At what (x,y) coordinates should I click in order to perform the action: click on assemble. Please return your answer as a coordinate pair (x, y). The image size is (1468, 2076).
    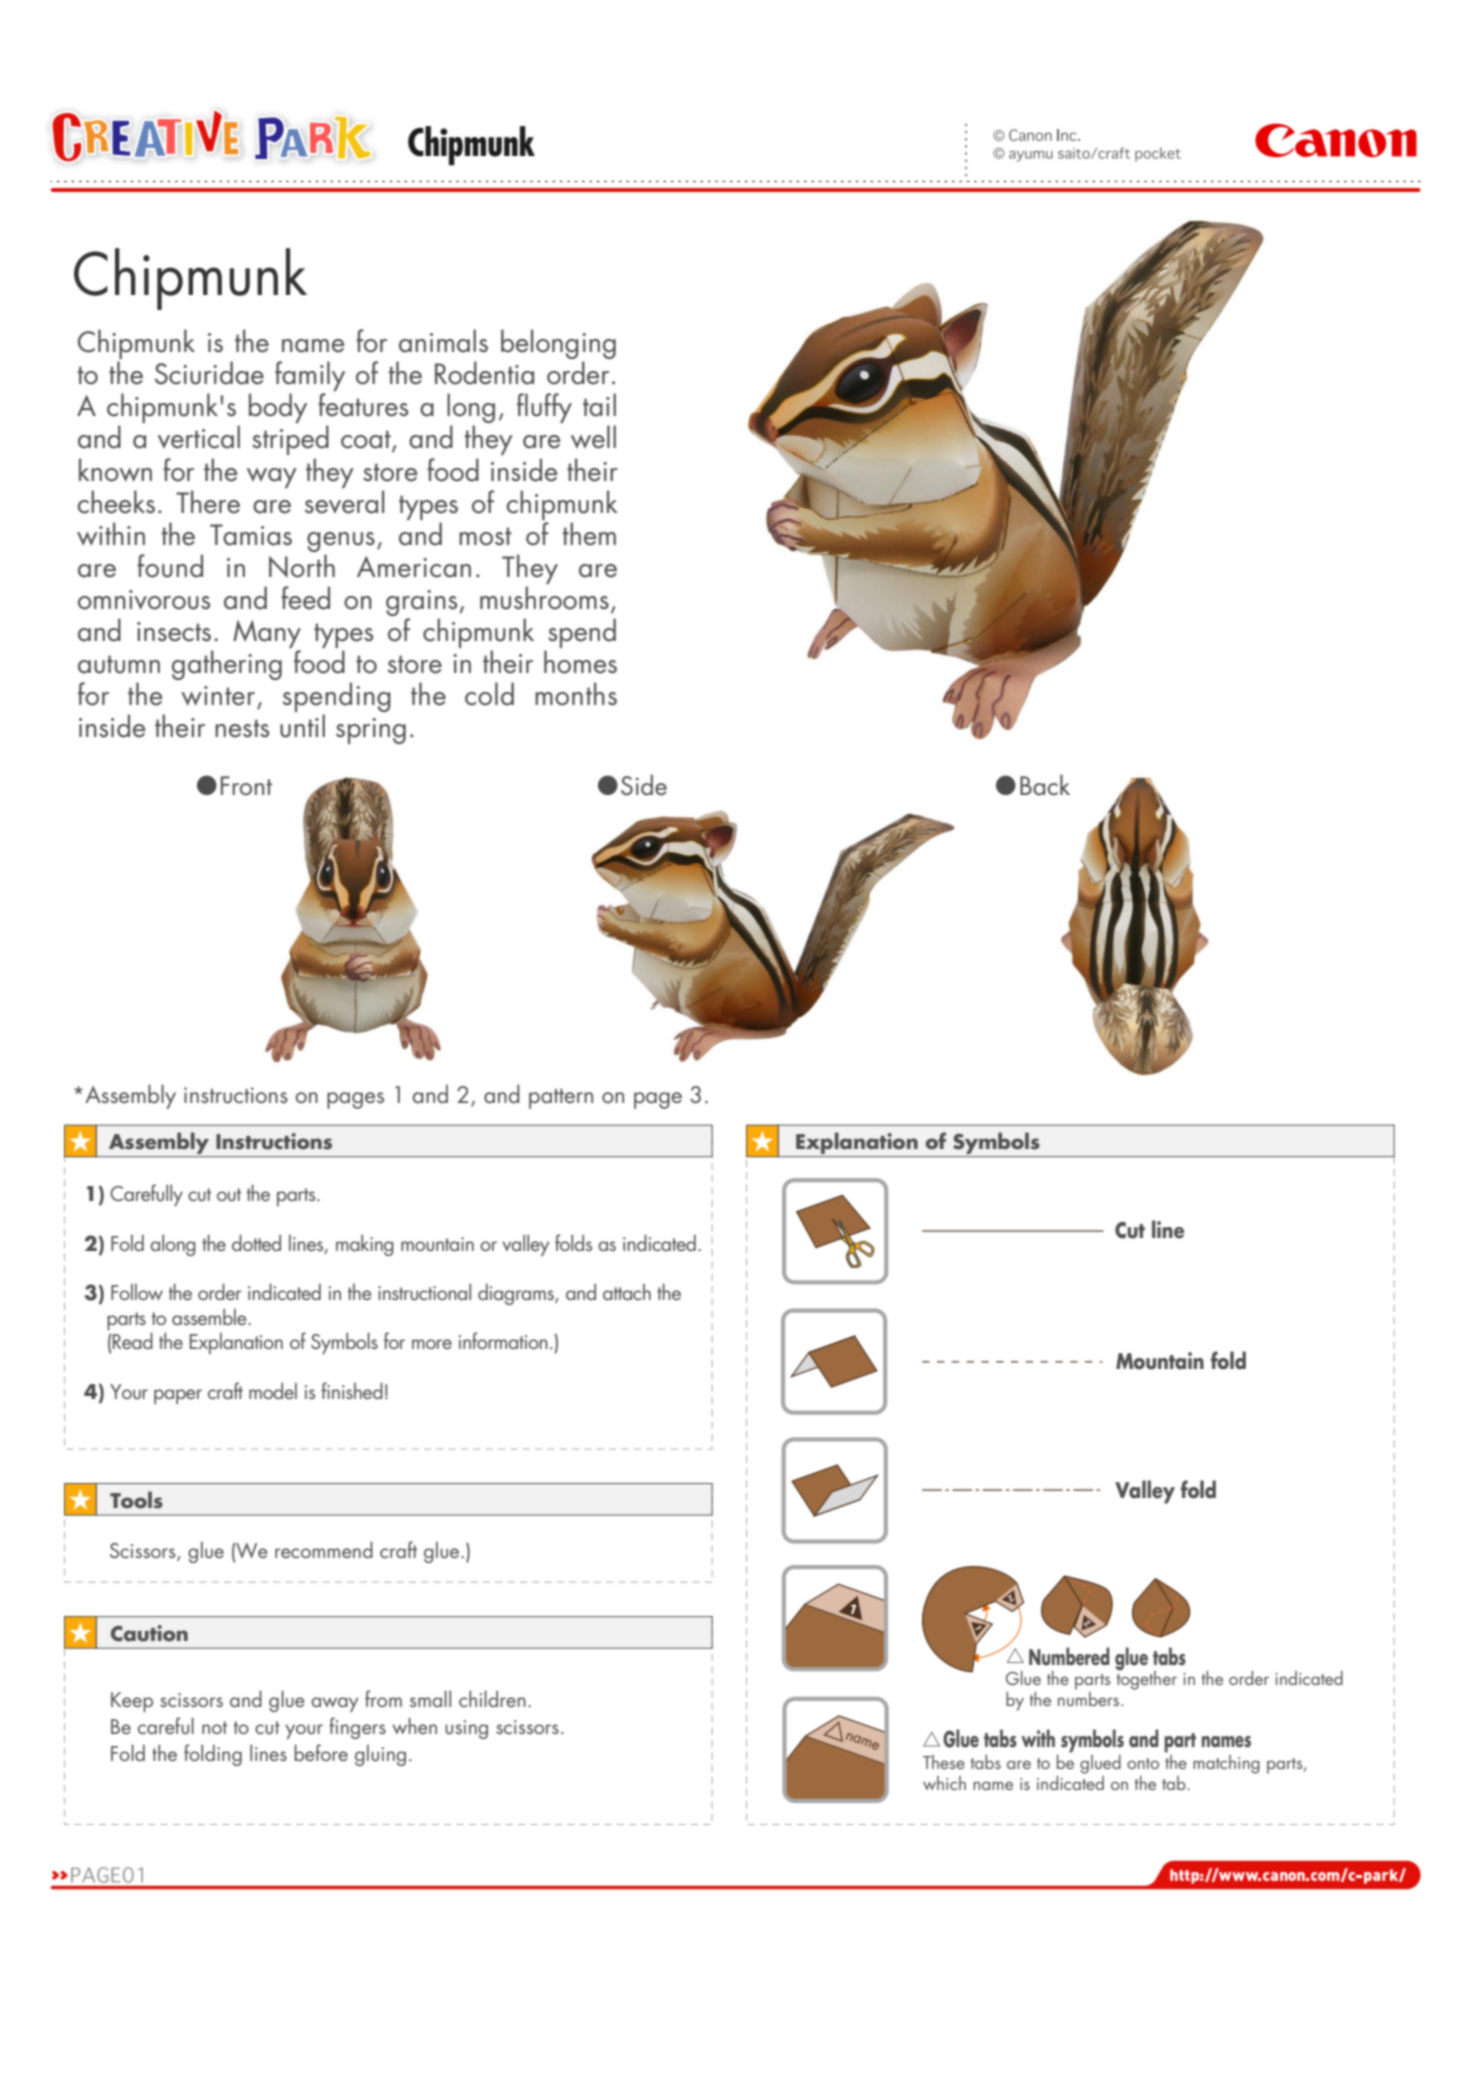
    Looking at the image, I should click on (210, 1316).
